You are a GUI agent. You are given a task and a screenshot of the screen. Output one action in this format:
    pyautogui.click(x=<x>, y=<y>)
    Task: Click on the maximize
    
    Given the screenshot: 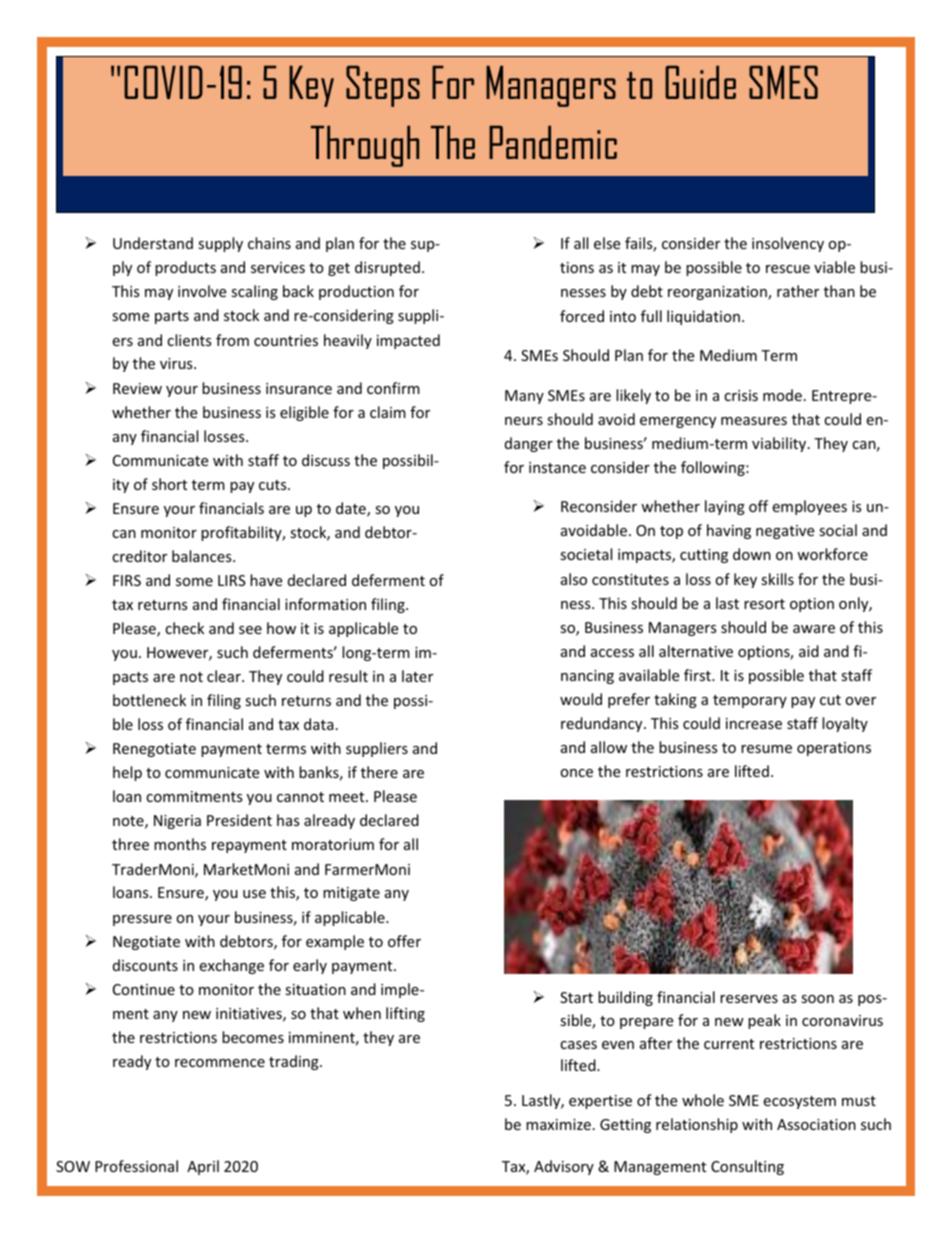 What is the action you would take?
    pyautogui.click(x=558, y=1124)
